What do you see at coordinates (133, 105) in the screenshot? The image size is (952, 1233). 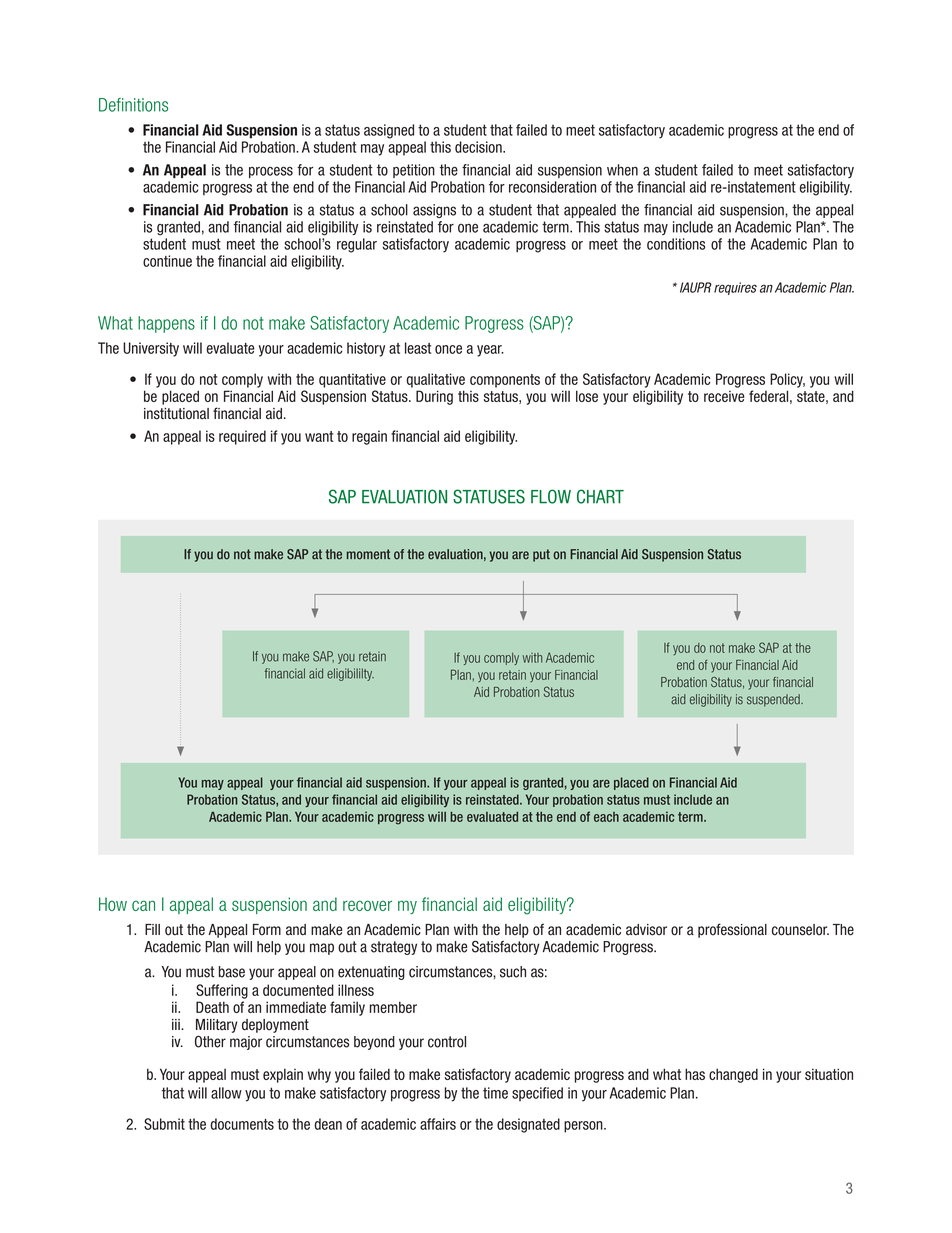 I see `Definitions` at bounding box center [133, 105].
